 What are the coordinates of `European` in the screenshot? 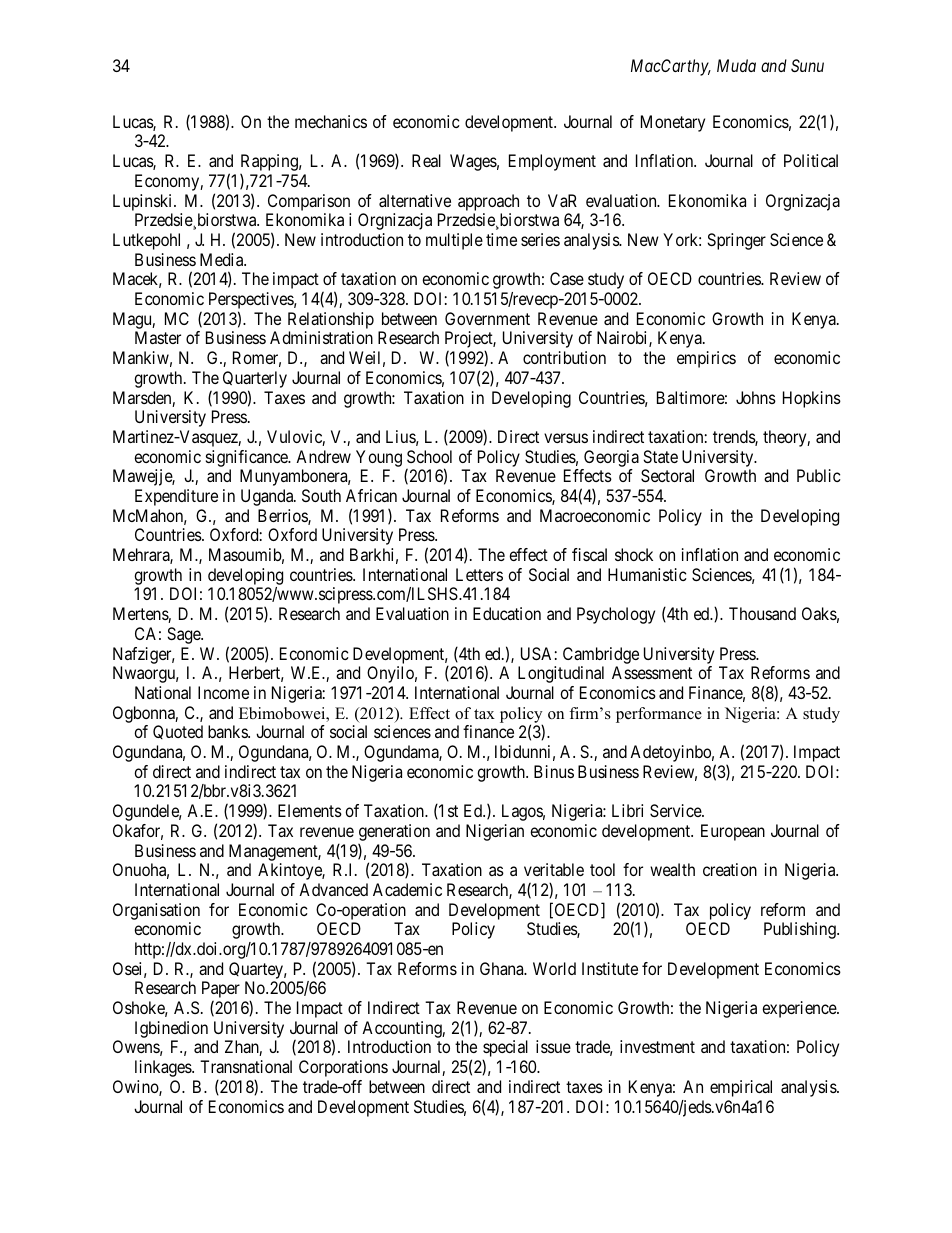 It's located at (733, 832).
